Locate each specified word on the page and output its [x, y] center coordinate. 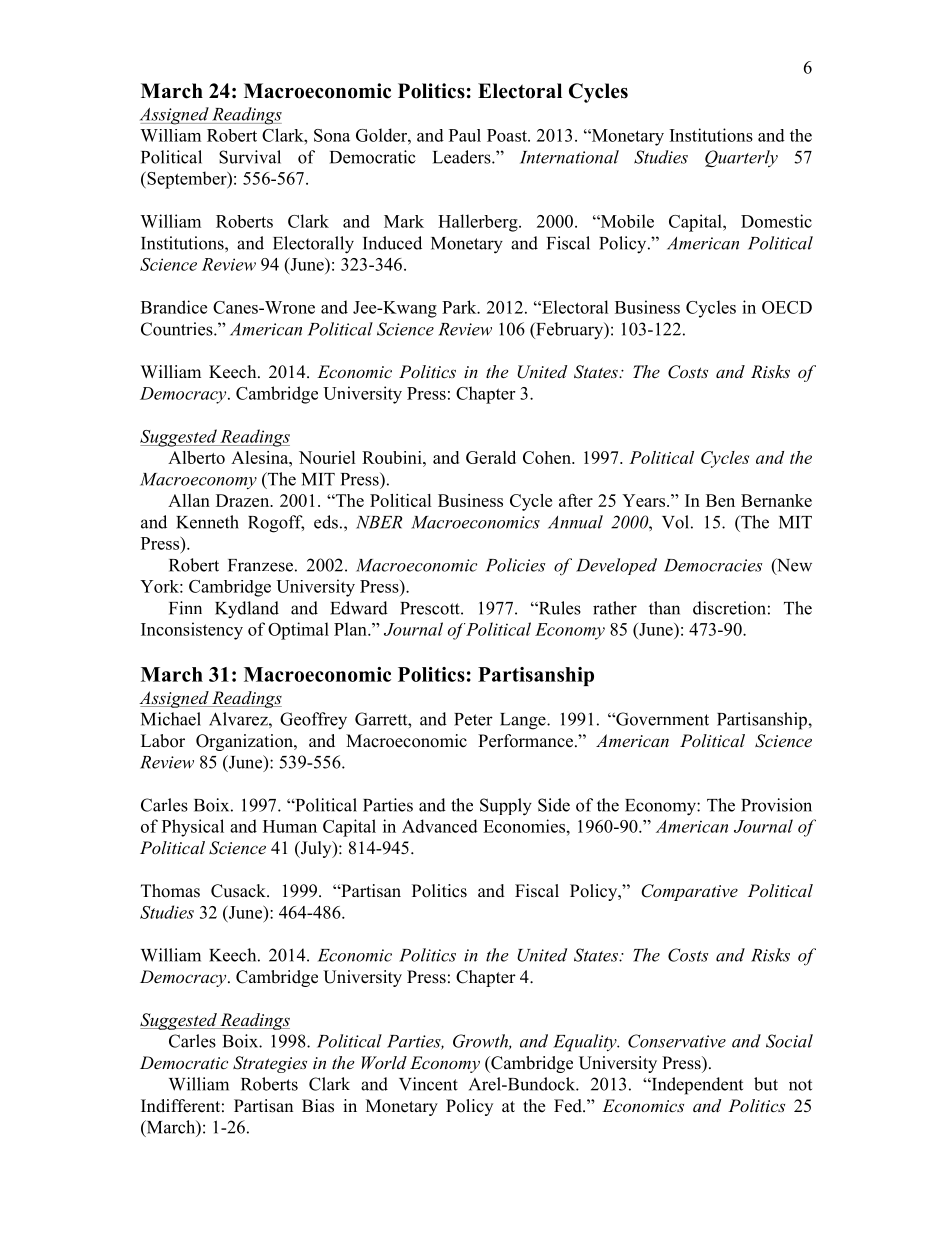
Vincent [428, 1084]
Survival [250, 157]
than [664, 608]
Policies [515, 565]
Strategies [270, 1064]
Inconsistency [192, 631]
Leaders [463, 157]
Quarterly [741, 158]
